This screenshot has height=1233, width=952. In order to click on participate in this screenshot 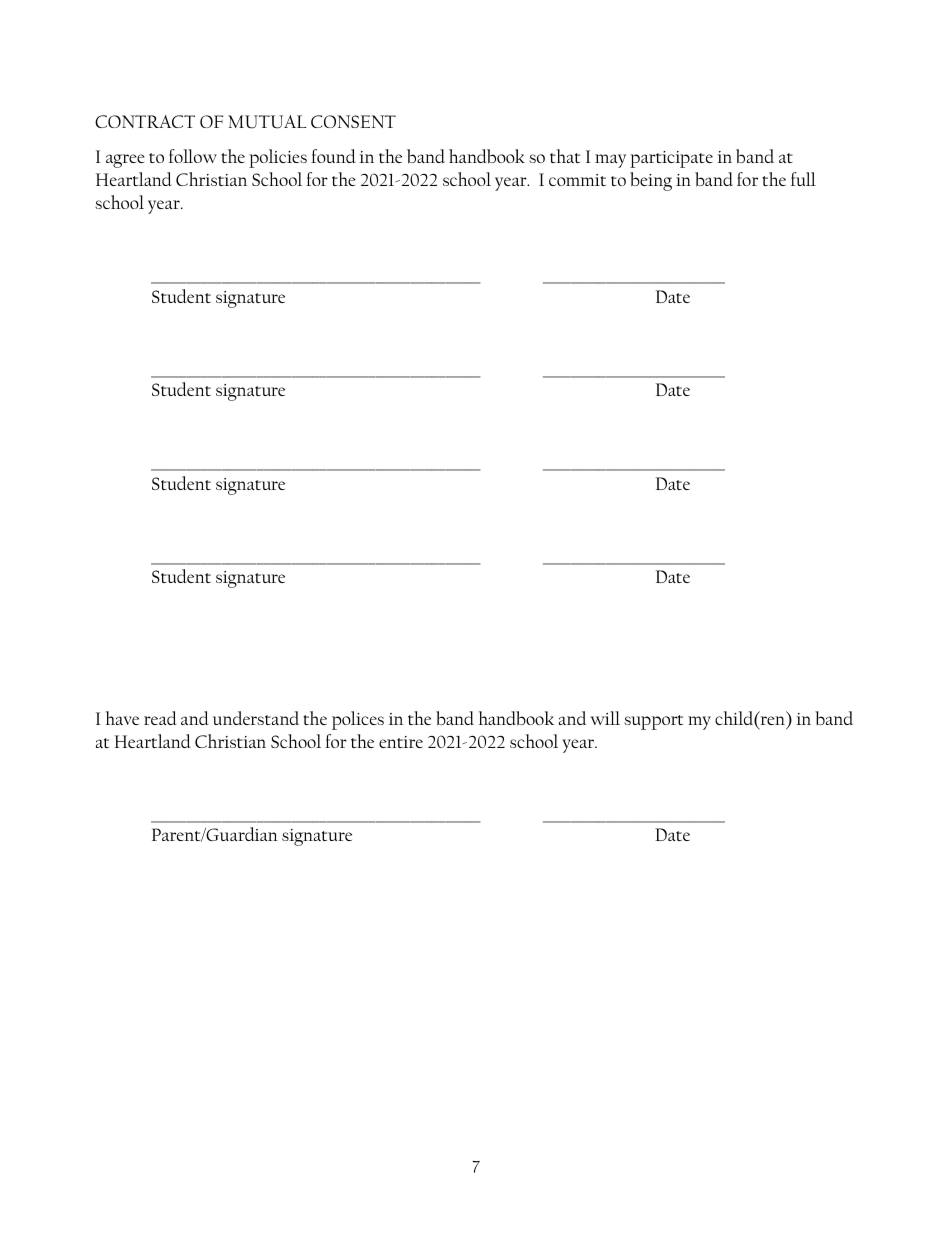, I will do `click(671, 159)`.
